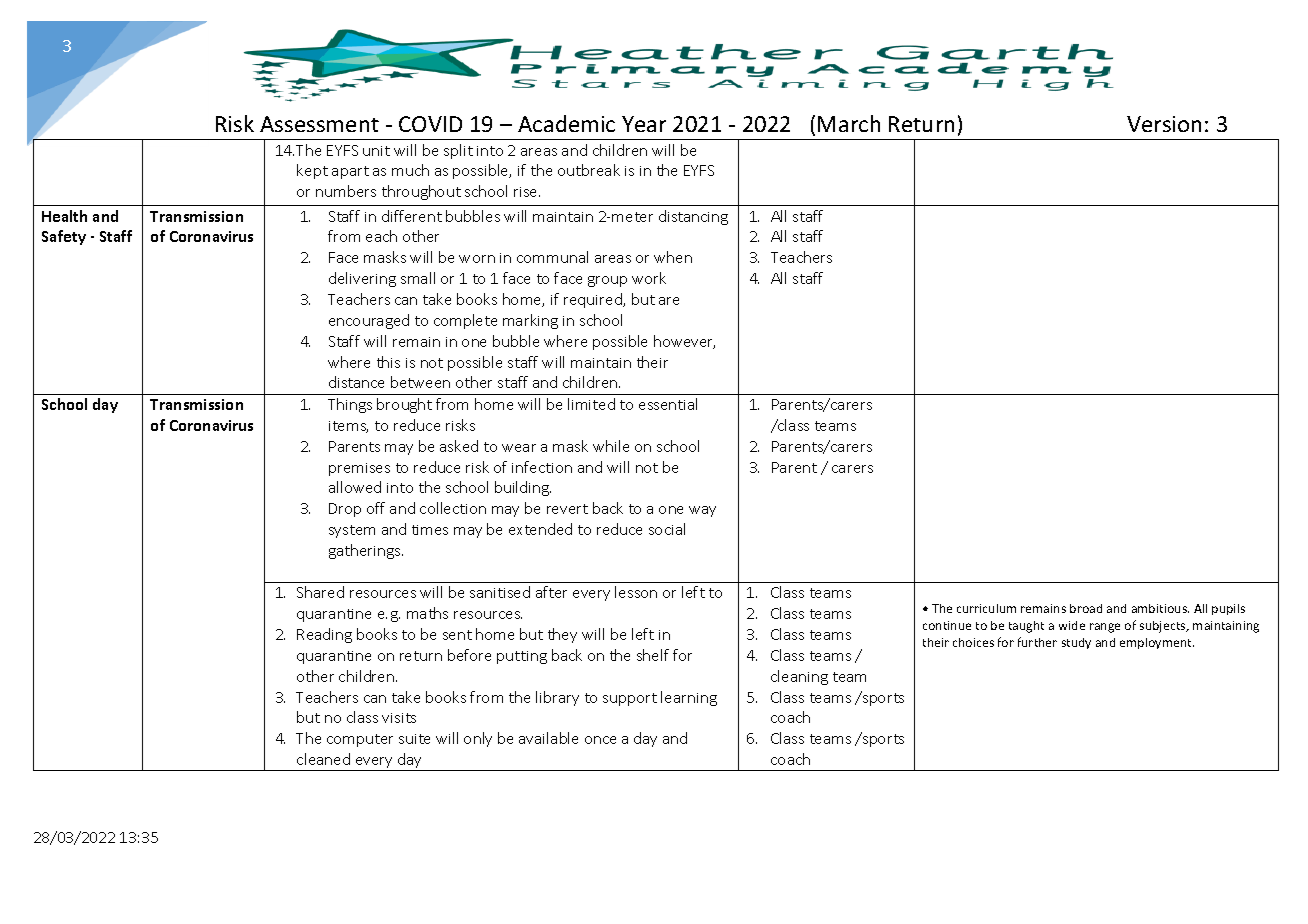 The image size is (1308, 924). I want to click on cleaned, so click(323, 759).
